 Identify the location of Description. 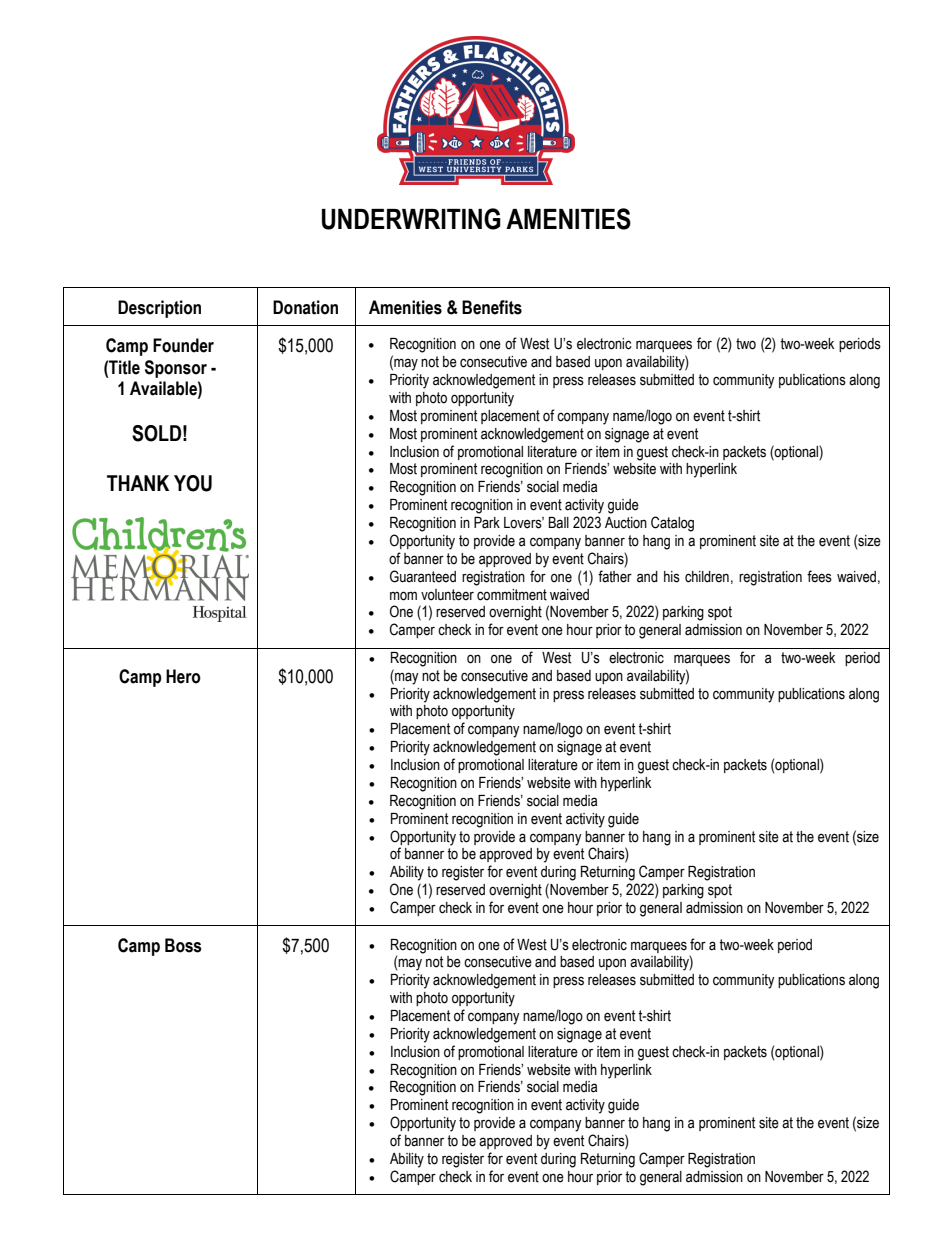
(159, 309).
